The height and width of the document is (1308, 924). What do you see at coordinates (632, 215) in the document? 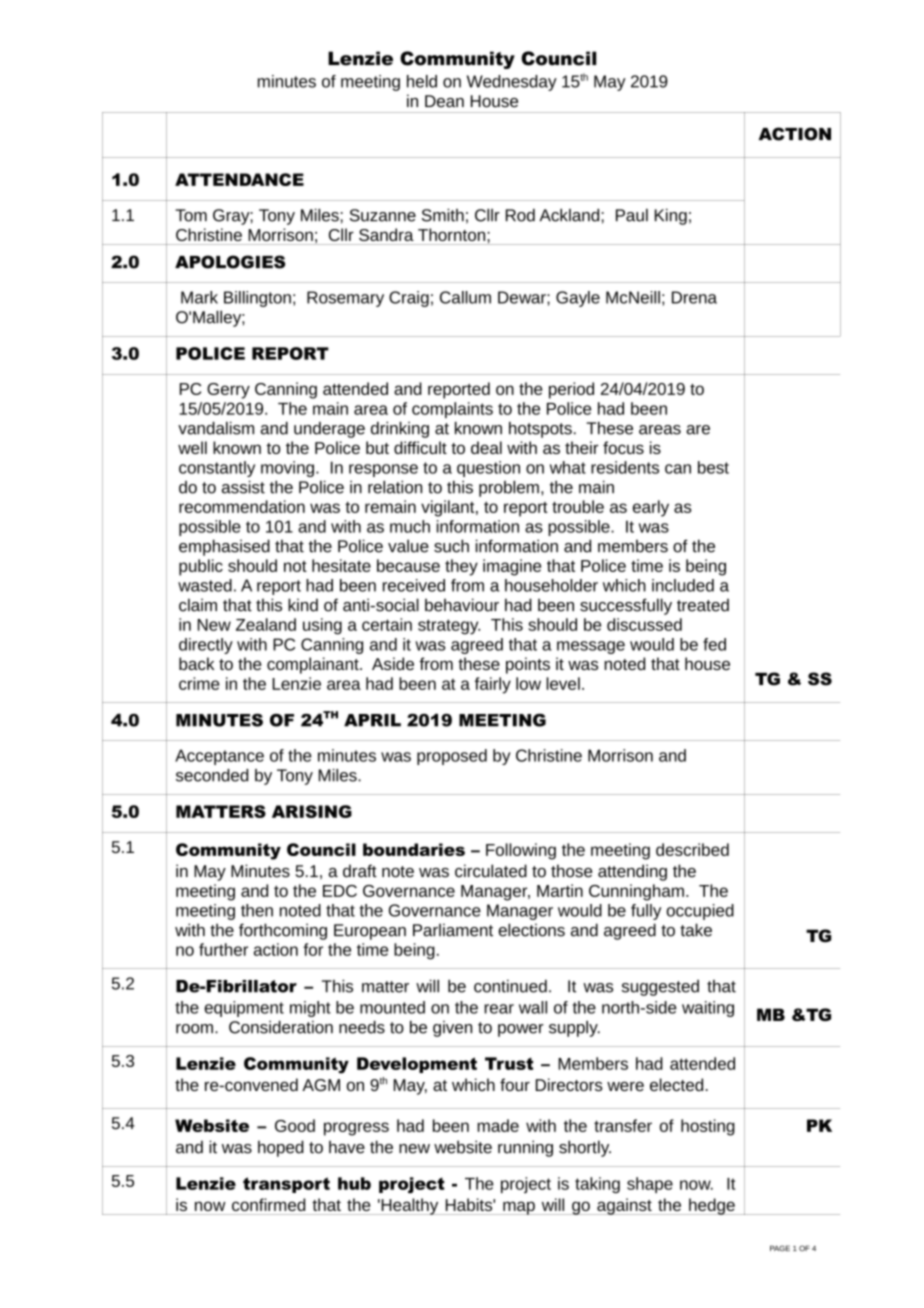
I see `Paul` at bounding box center [632, 215].
